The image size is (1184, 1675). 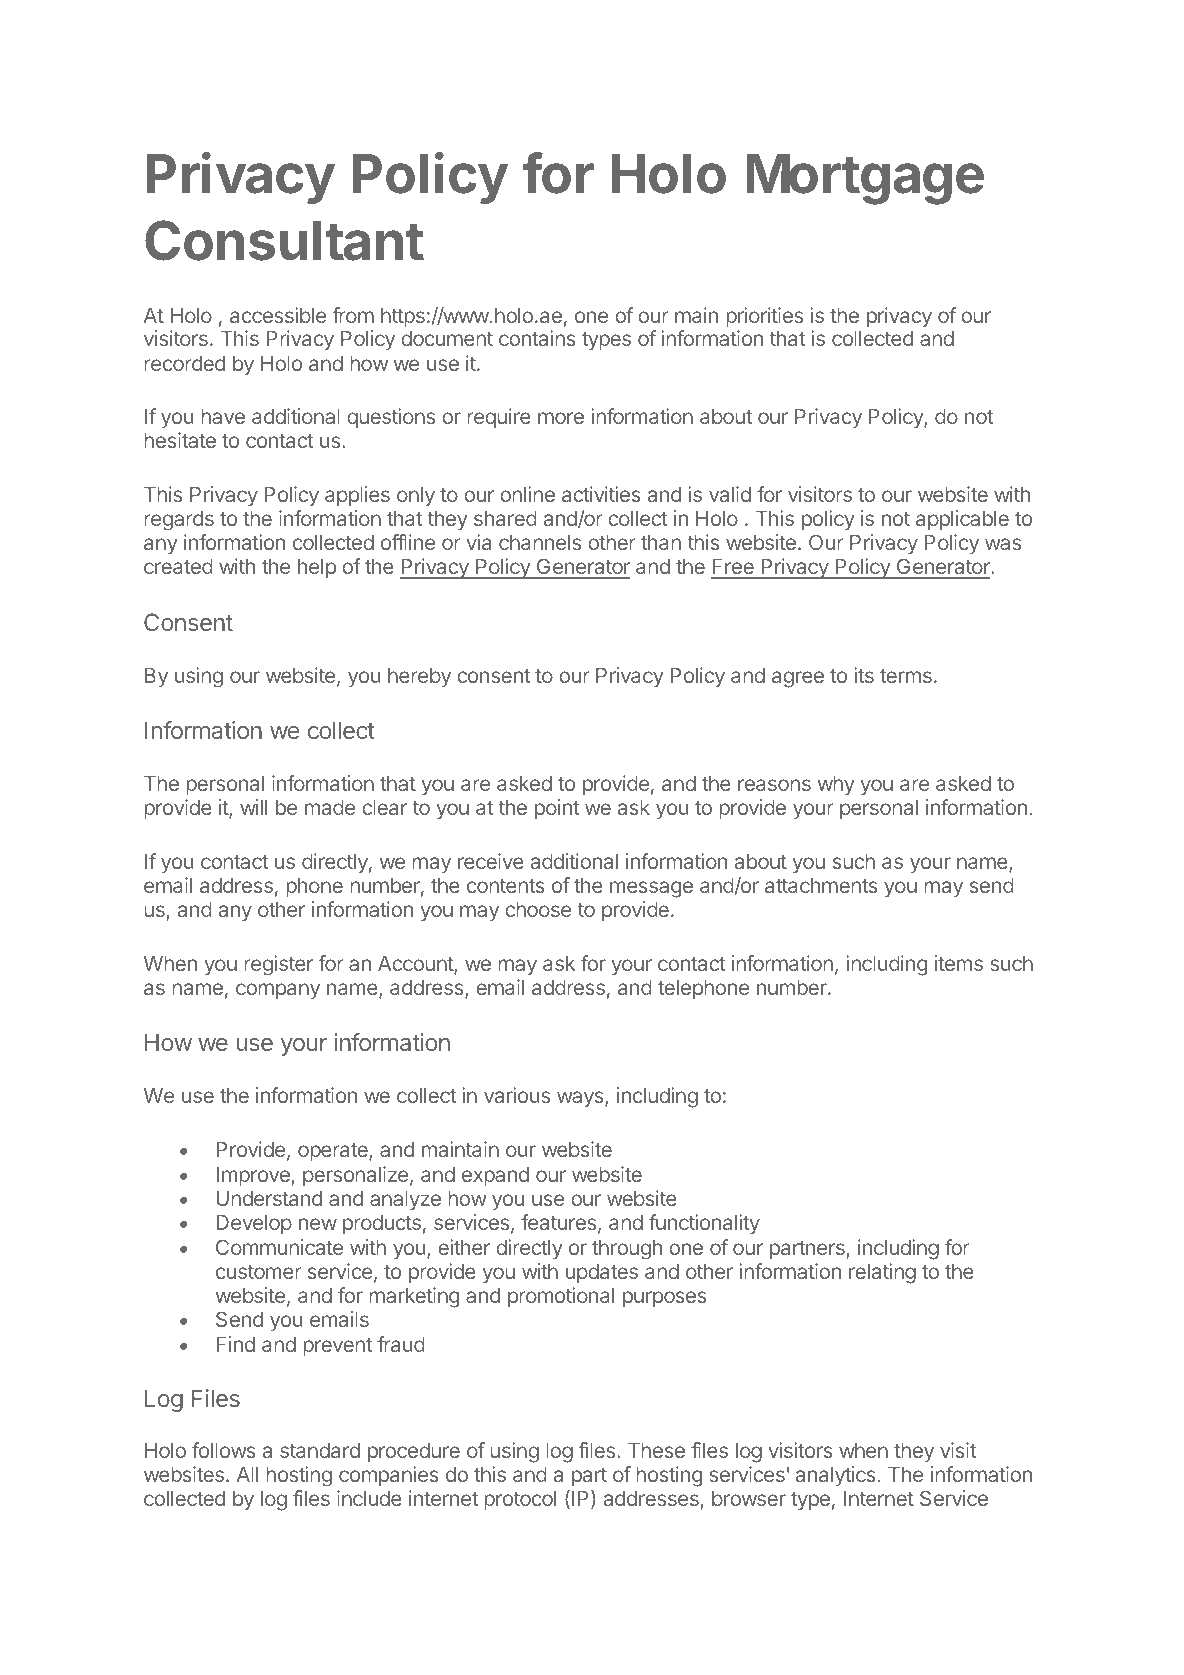 What do you see at coordinates (865, 179) in the image?
I see `Mortgage` at bounding box center [865, 179].
